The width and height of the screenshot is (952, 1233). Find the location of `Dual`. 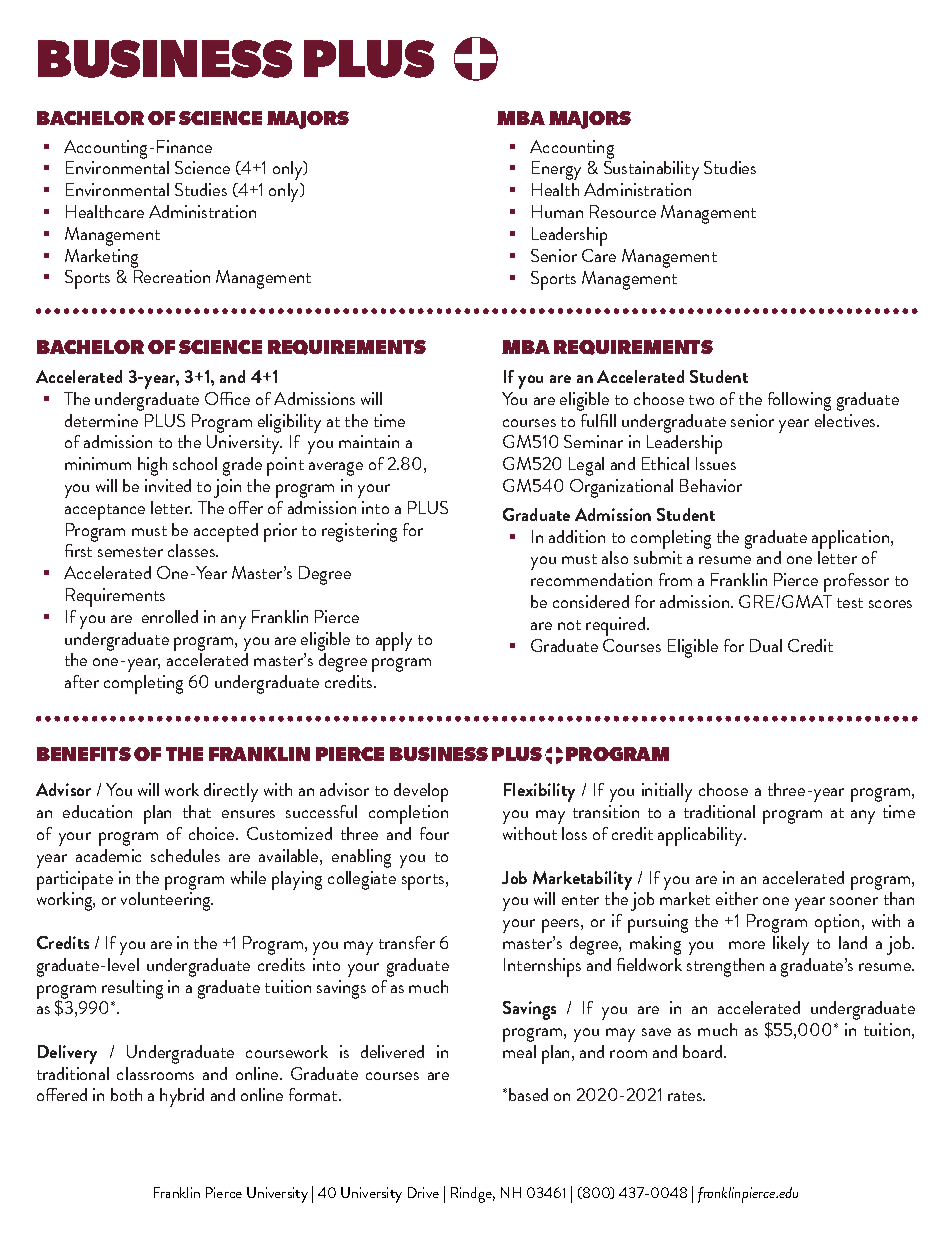

Dual is located at coordinates (766, 645).
